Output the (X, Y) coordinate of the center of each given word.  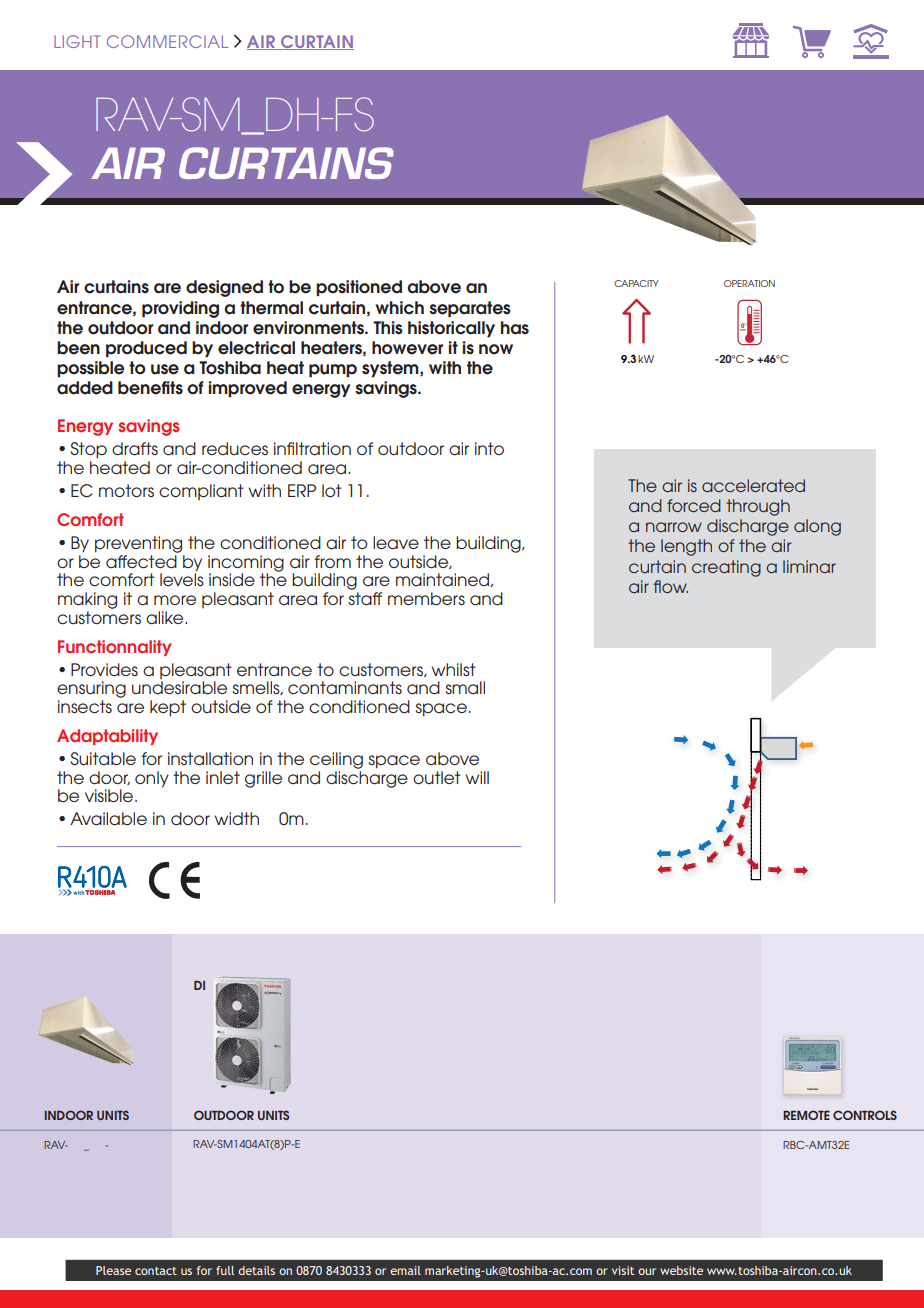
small (465, 687)
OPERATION (749, 283)
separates (470, 309)
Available (108, 819)
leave (396, 542)
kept (168, 708)
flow (670, 586)
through (758, 507)
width (236, 818)
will (477, 777)
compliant (201, 492)
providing (180, 309)
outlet (437, 777)
